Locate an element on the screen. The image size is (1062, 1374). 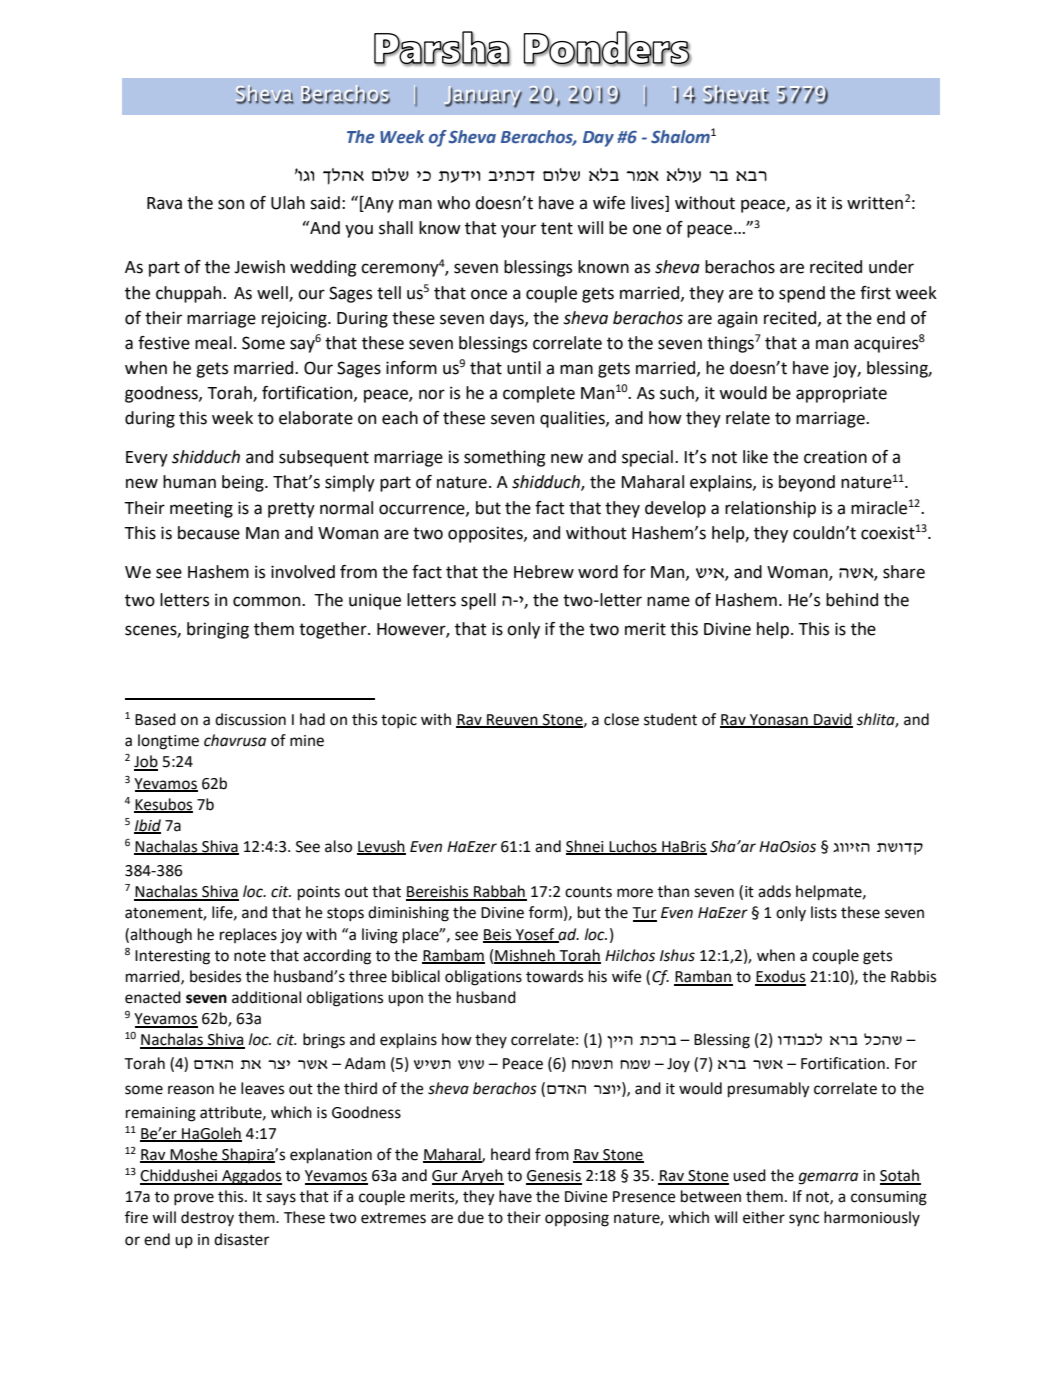
opposites is located at coordinates (486, 534).
